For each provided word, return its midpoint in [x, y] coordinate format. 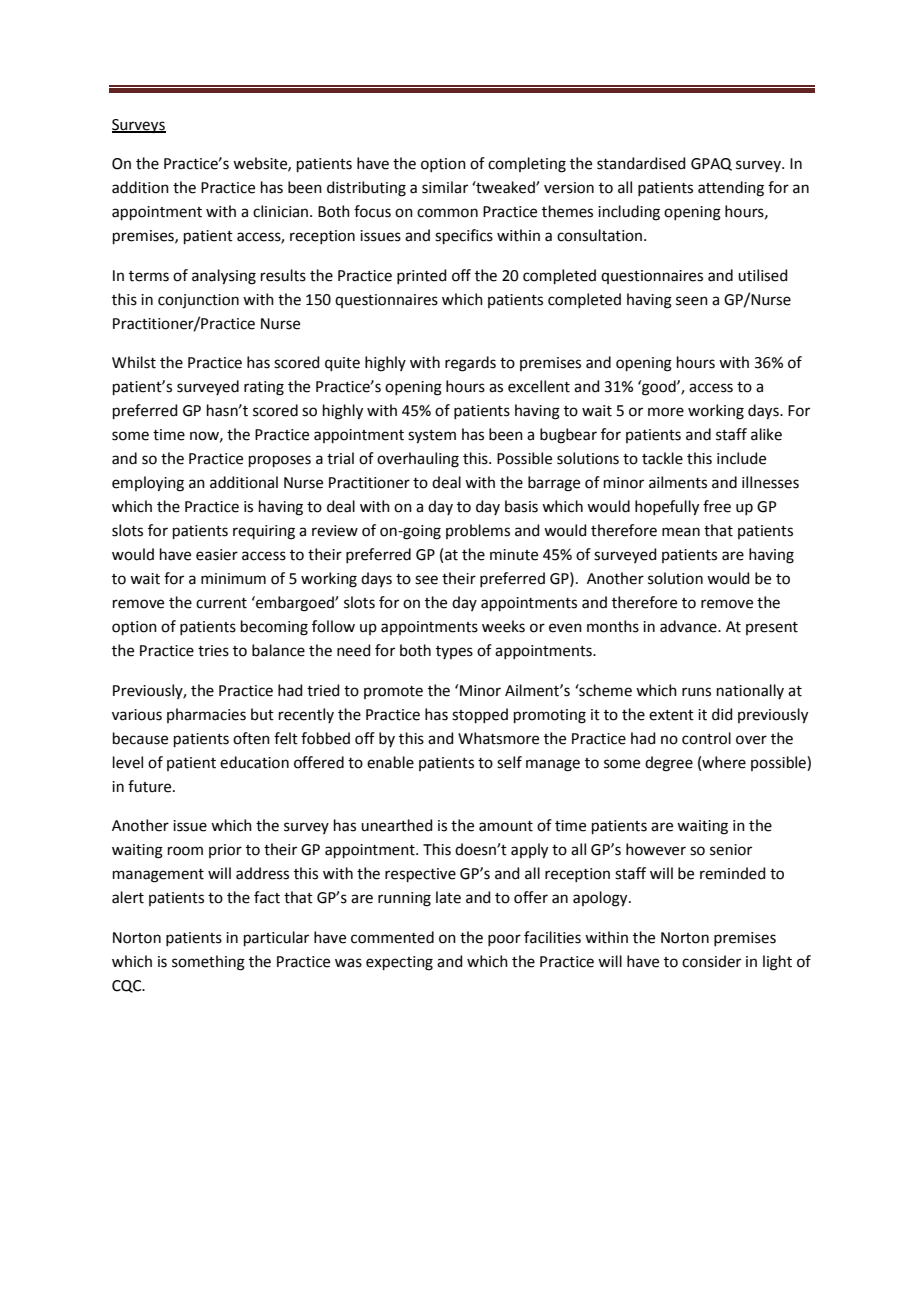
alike [766, 434]
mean [681, 532]
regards [470, 364]
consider [711, 961]
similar [445, 187]
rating [264, 388]
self [509, 762]
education [254, 762]
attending [731, 189]
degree [669, 764]
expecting [399, 963]
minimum [233, 579]
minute [514, 555]
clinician [280, 211]
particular [276, 938]
